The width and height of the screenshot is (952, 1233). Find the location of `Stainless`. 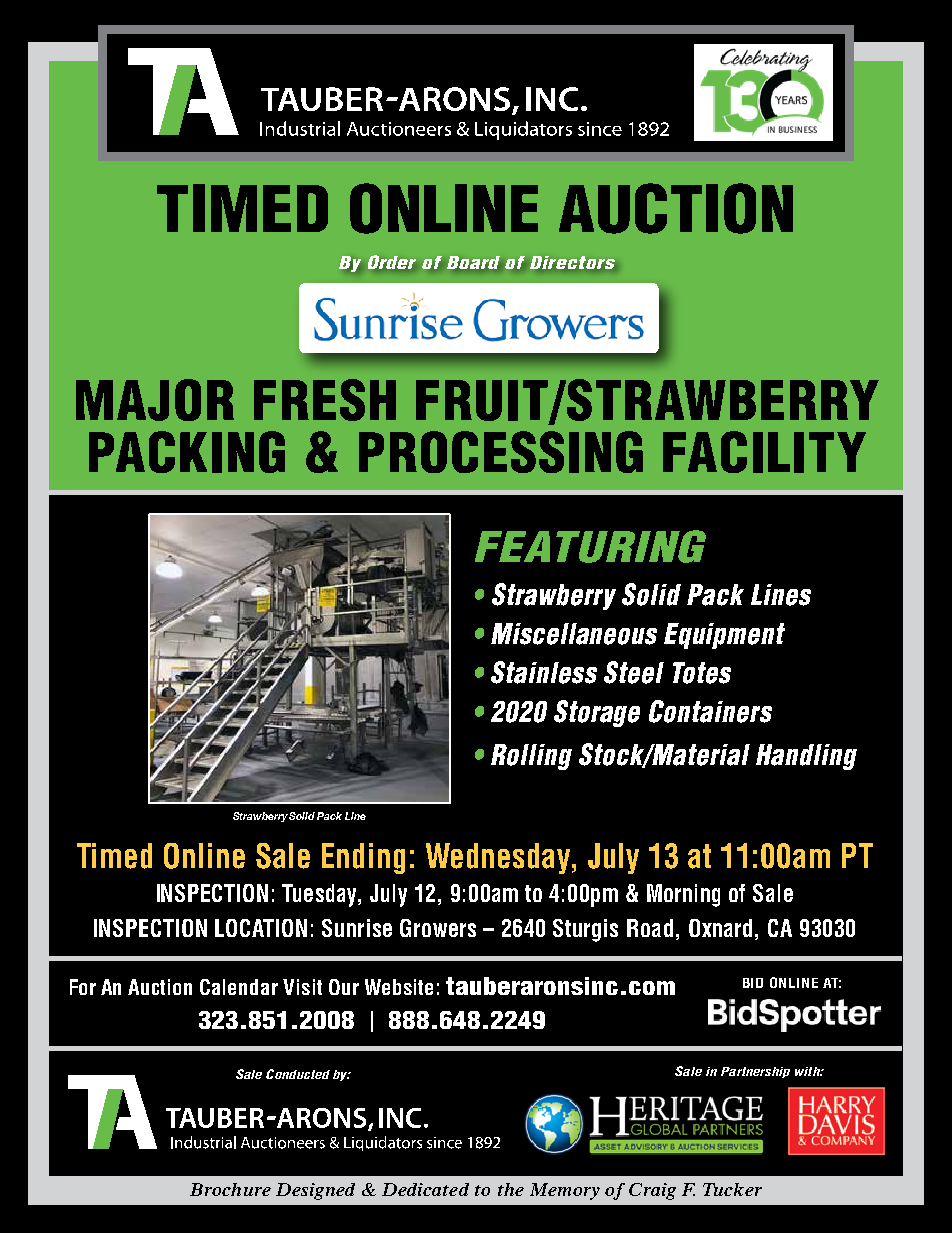

Stainless is located at coordinates (544, 672).
